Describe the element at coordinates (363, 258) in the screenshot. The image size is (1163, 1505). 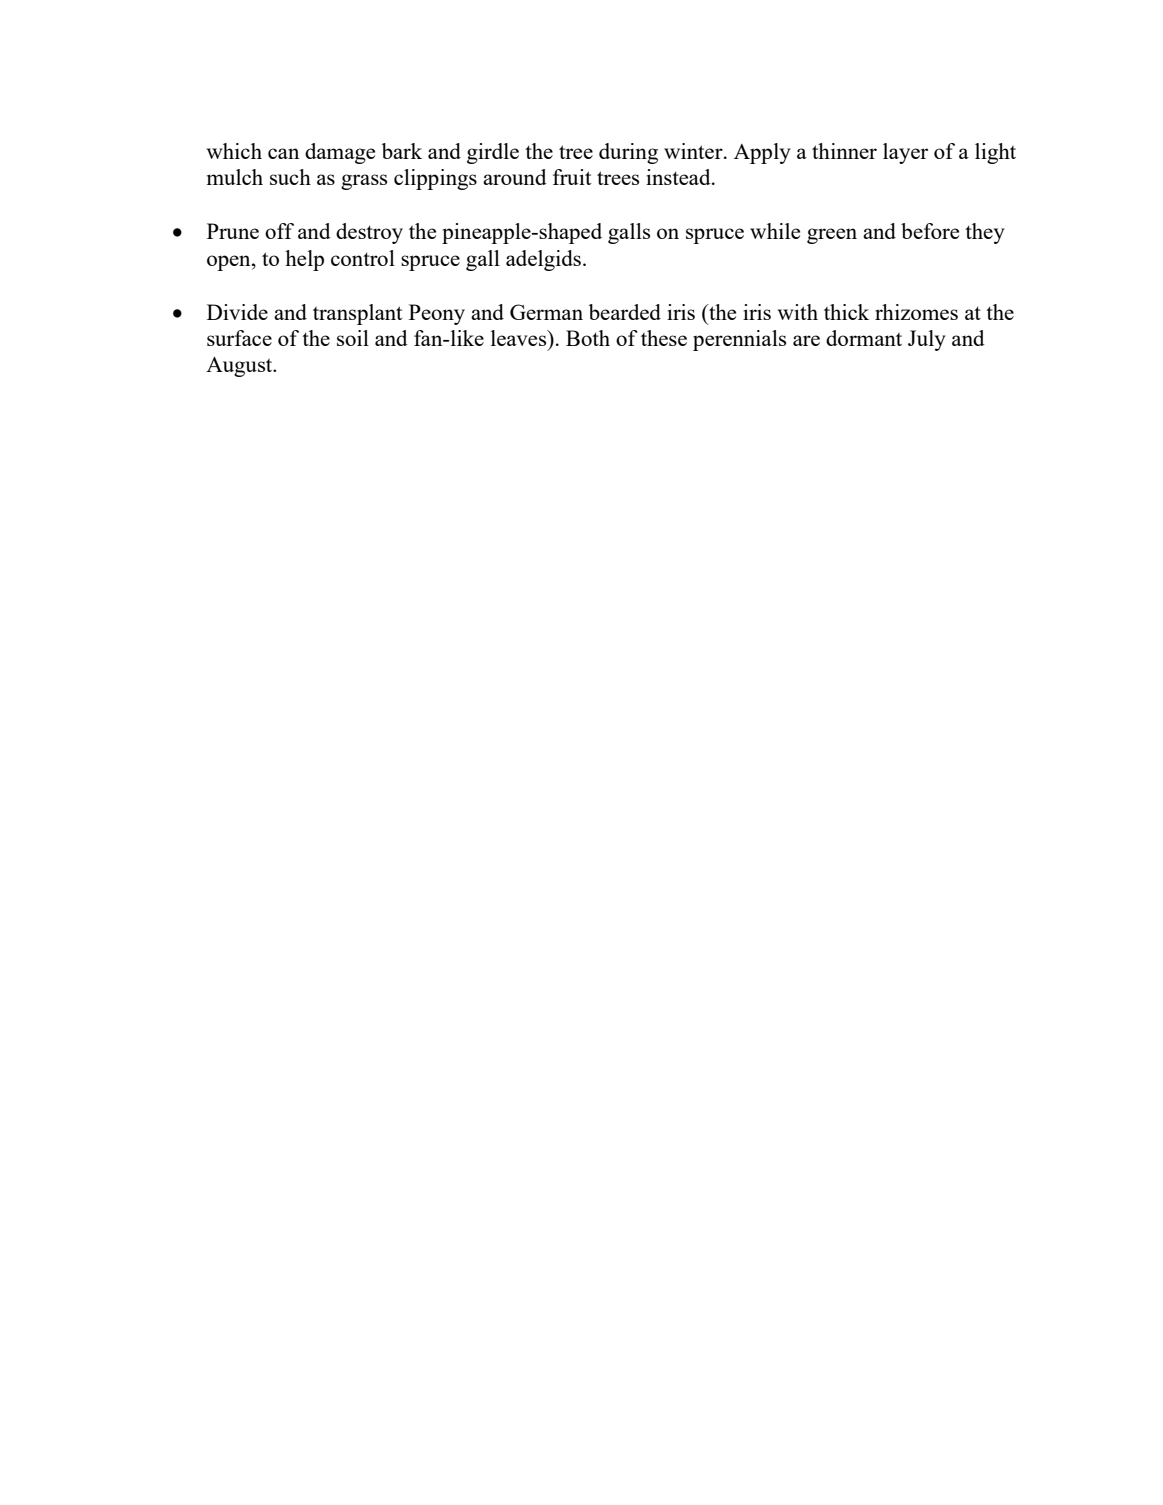
I see `control` at that location.
